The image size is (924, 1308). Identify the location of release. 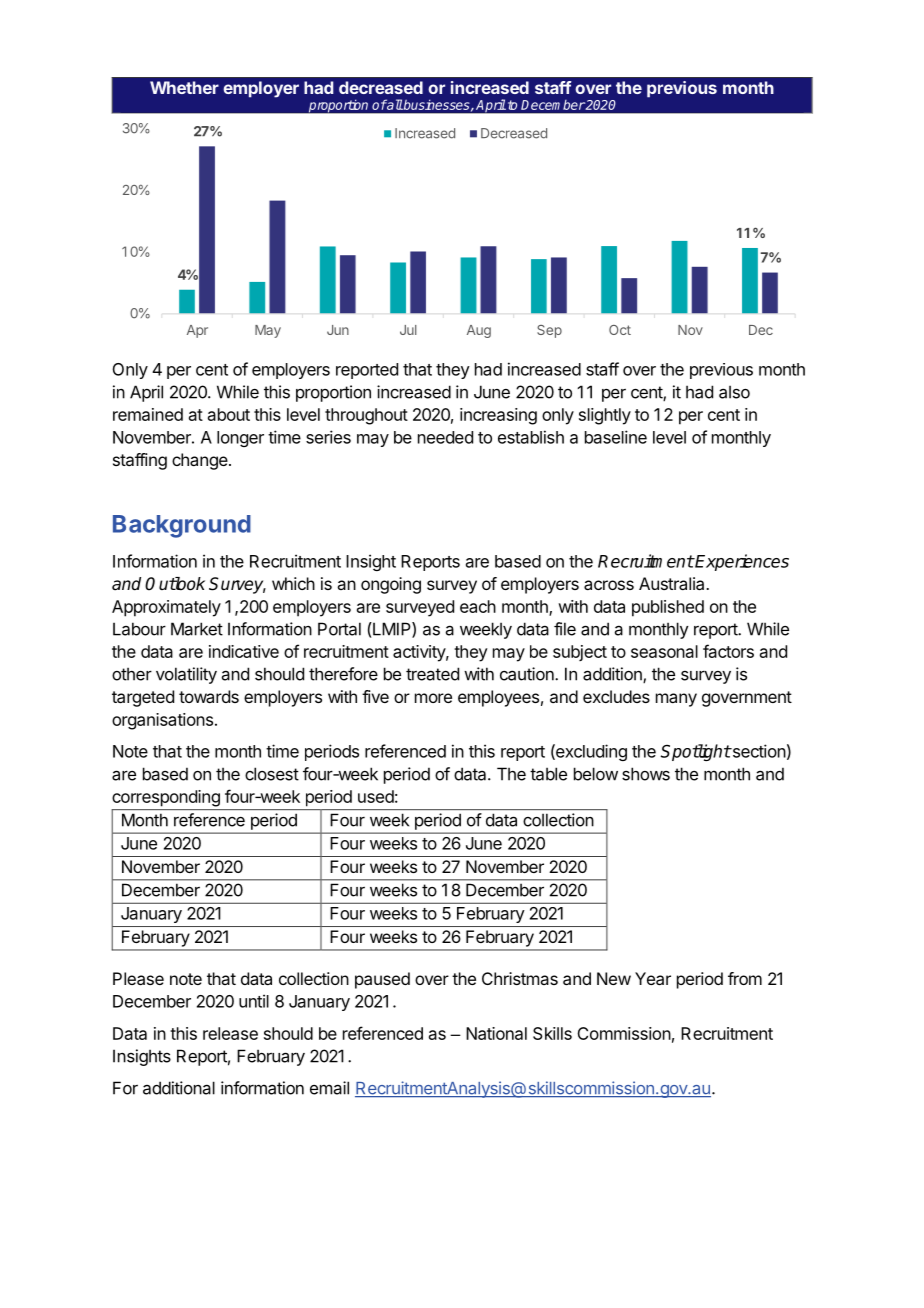
(230, 1033).
